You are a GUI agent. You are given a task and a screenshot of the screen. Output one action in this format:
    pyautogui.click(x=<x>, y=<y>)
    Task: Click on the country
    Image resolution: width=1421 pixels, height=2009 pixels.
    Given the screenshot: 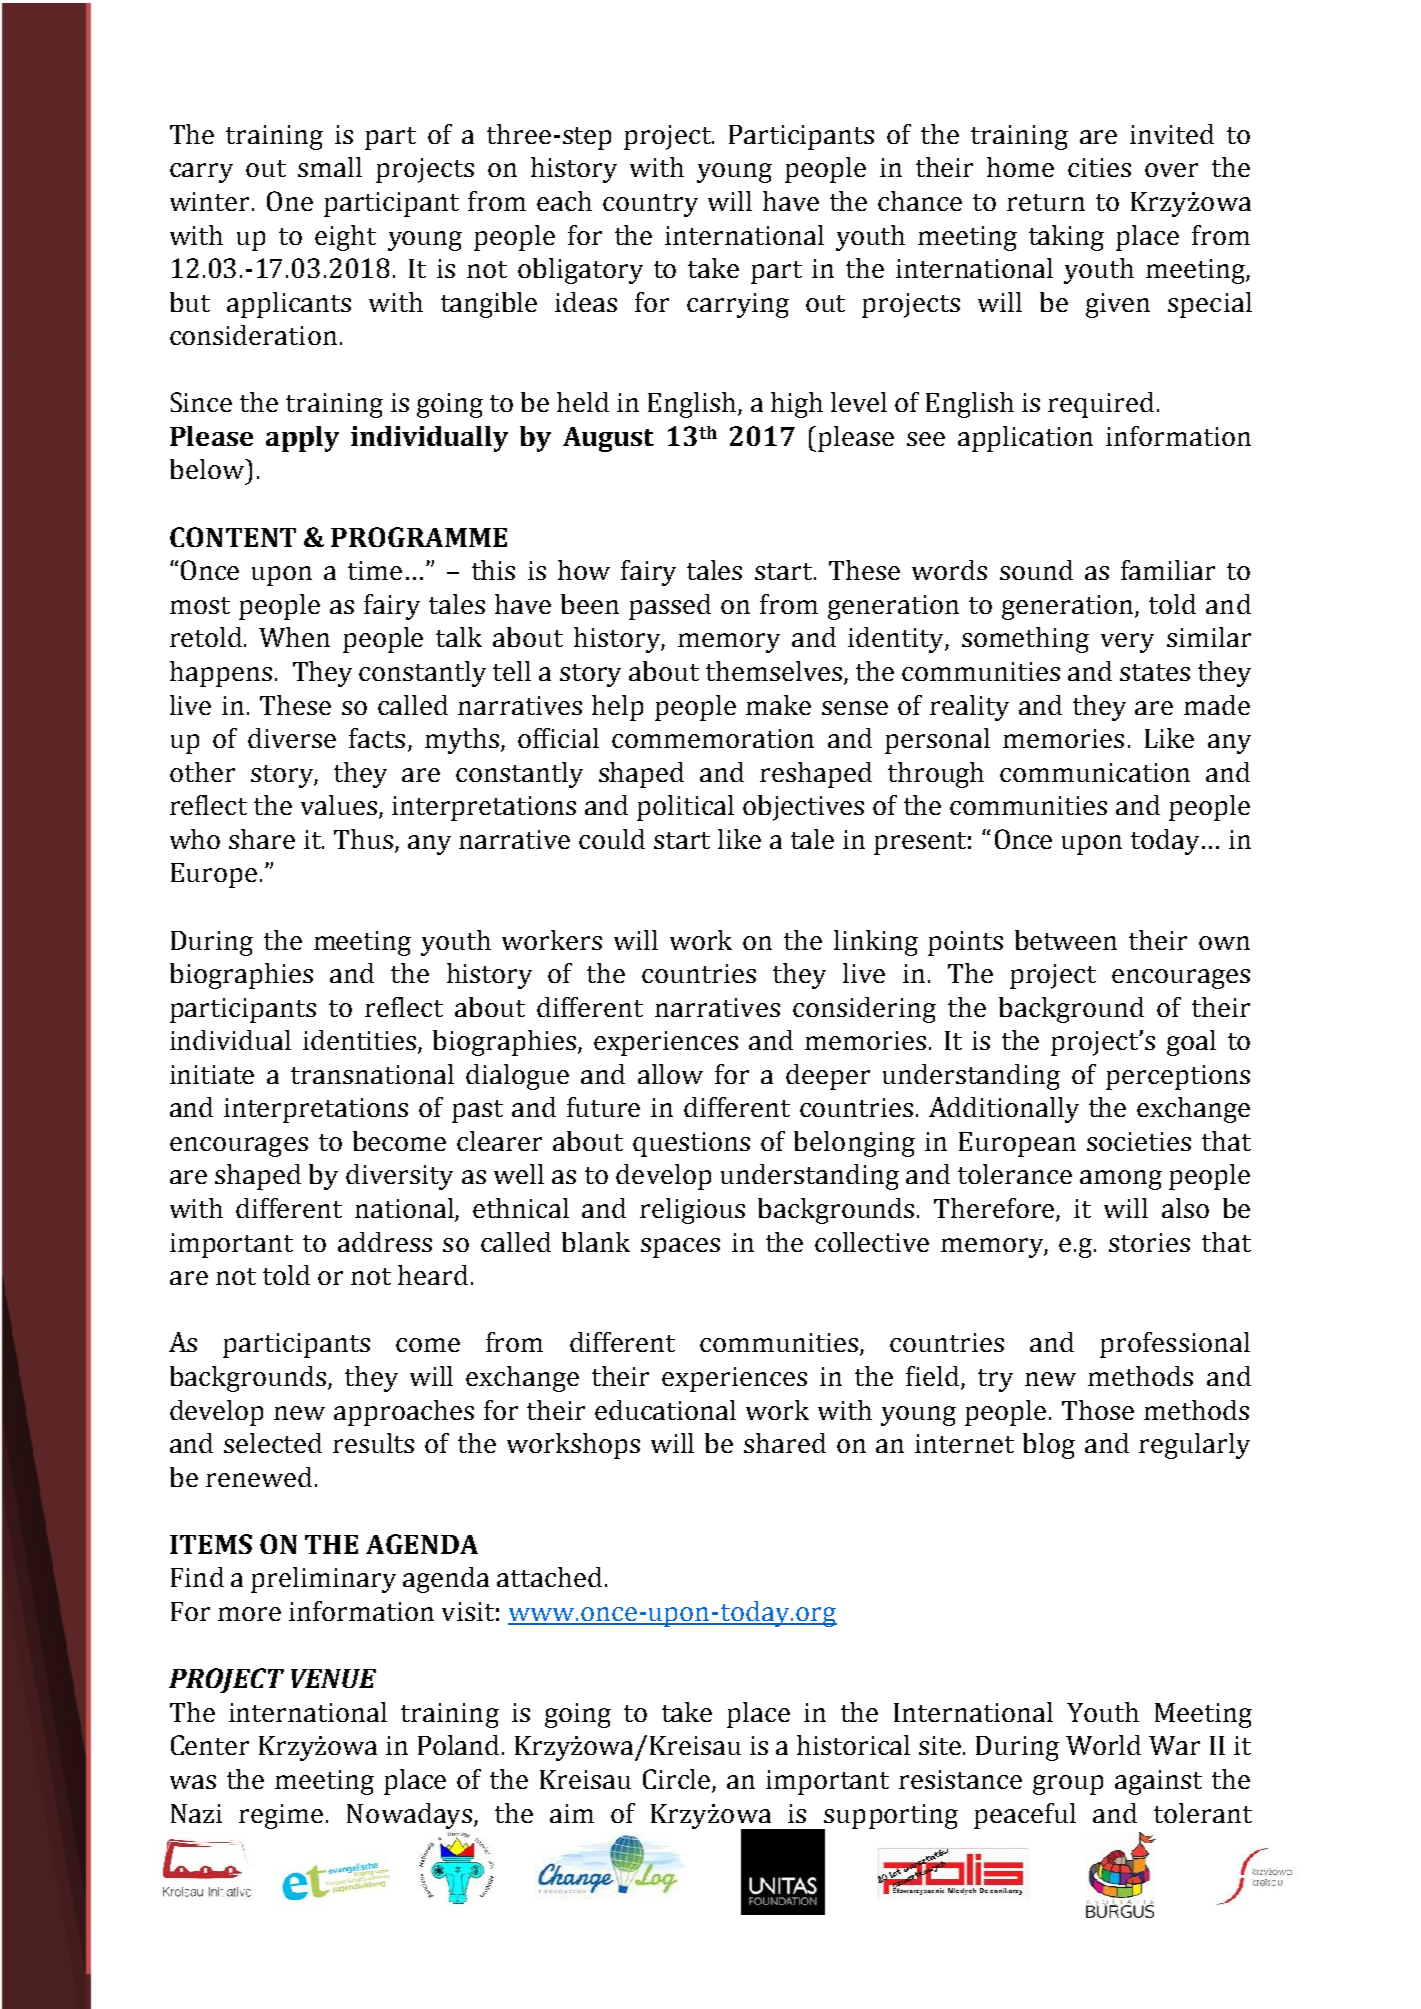 What is the action you would take?
    pyautogui.click(x=650, y=205)
